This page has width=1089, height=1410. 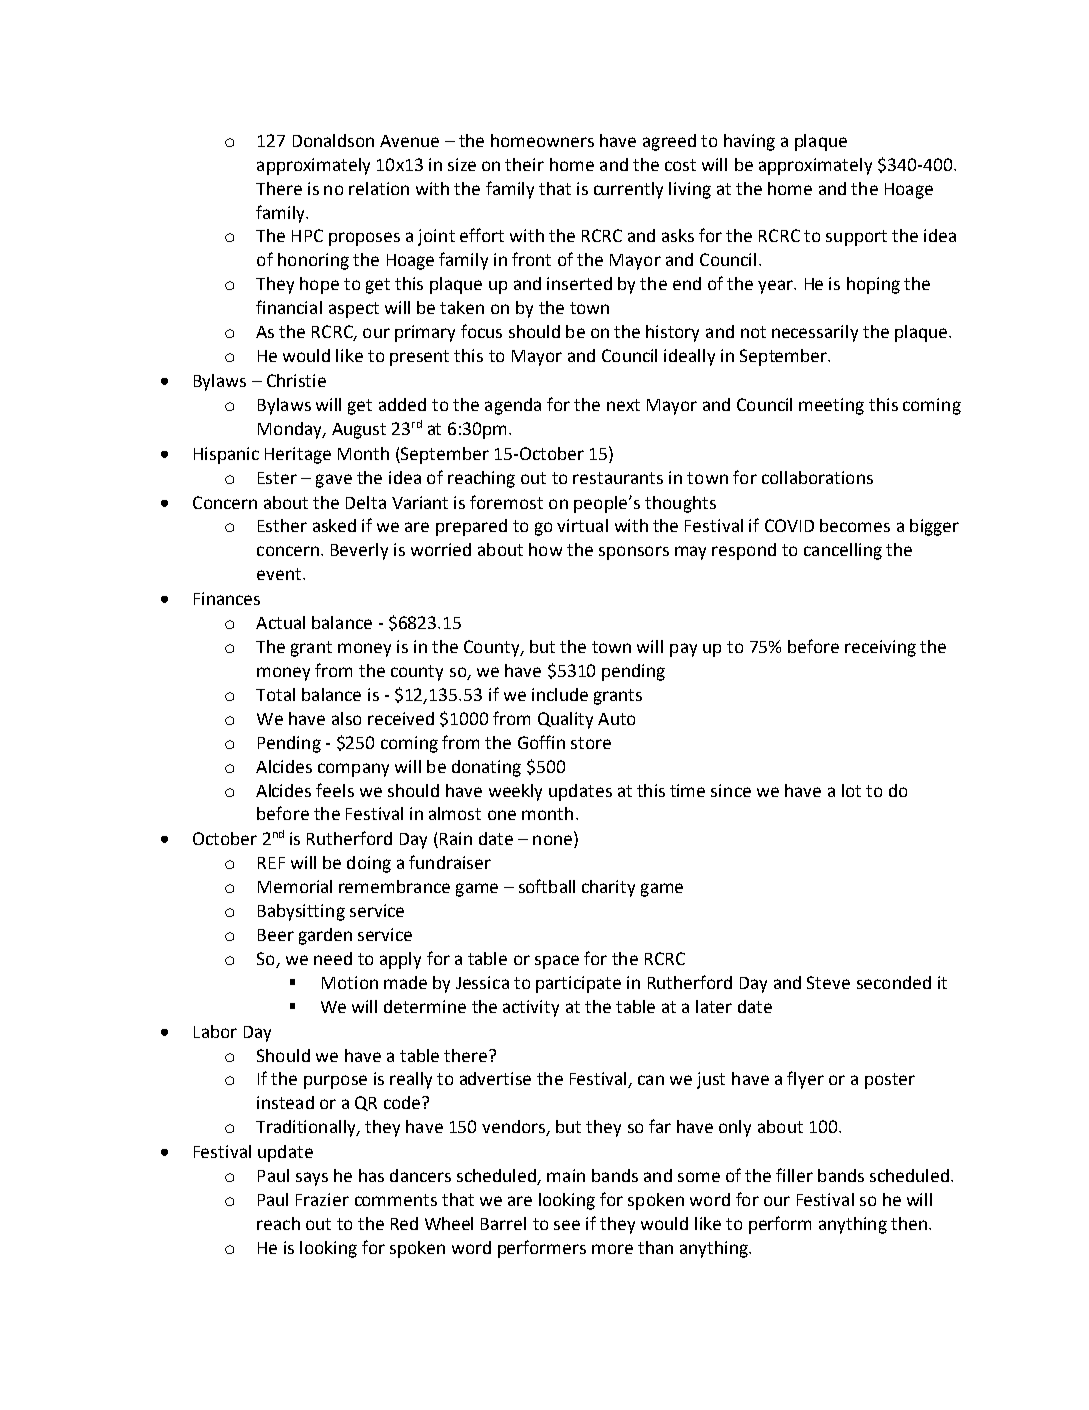 What do you see at coordinates (333, 958) in the page?
I see `need` at bounding box center [333, 958].
